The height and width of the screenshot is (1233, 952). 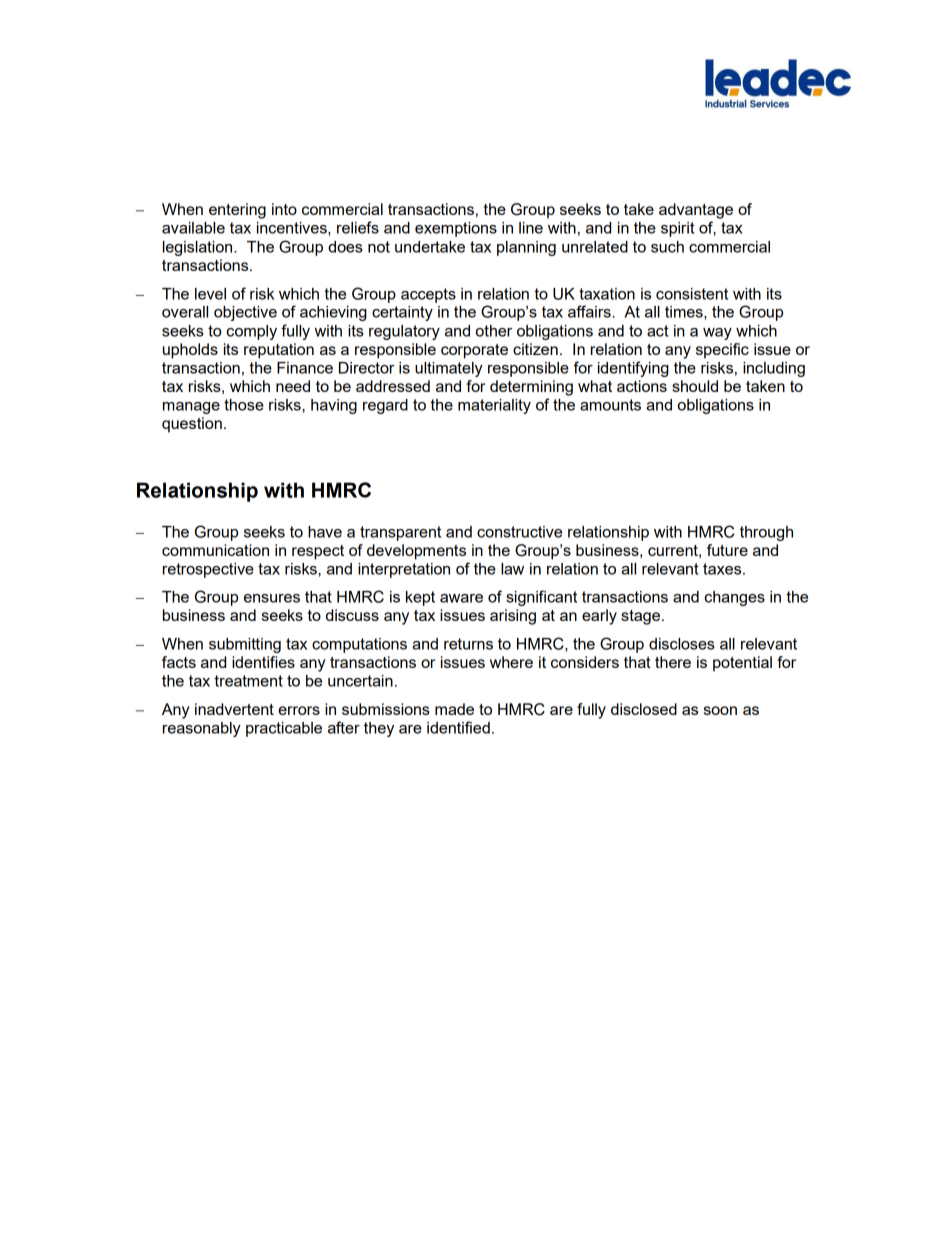 I want to click on soon, so click(x=720, y=710).
